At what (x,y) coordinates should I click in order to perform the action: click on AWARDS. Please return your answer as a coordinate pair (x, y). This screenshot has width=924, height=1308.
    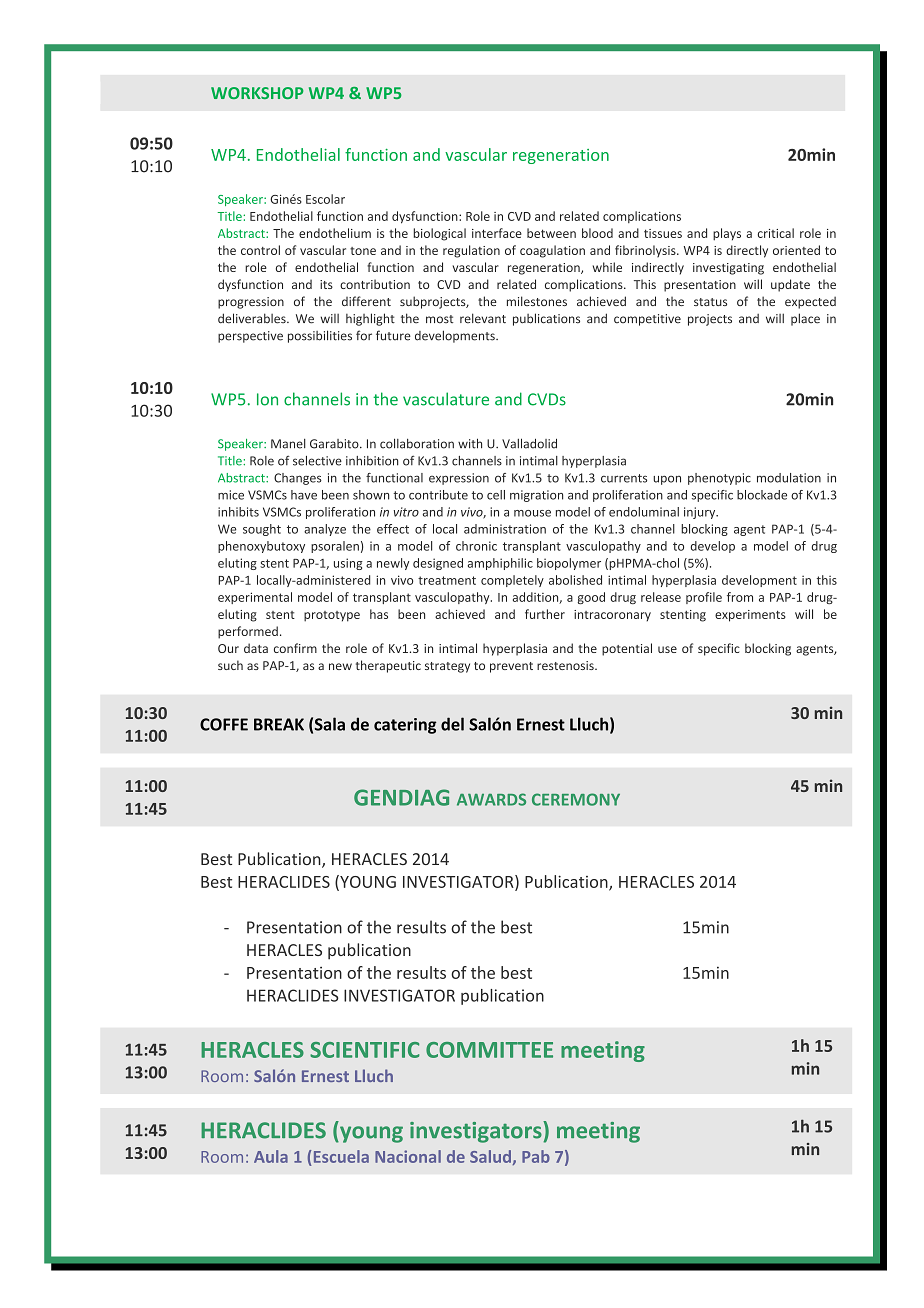
    Looking at the image, I should click on (491, 799).
